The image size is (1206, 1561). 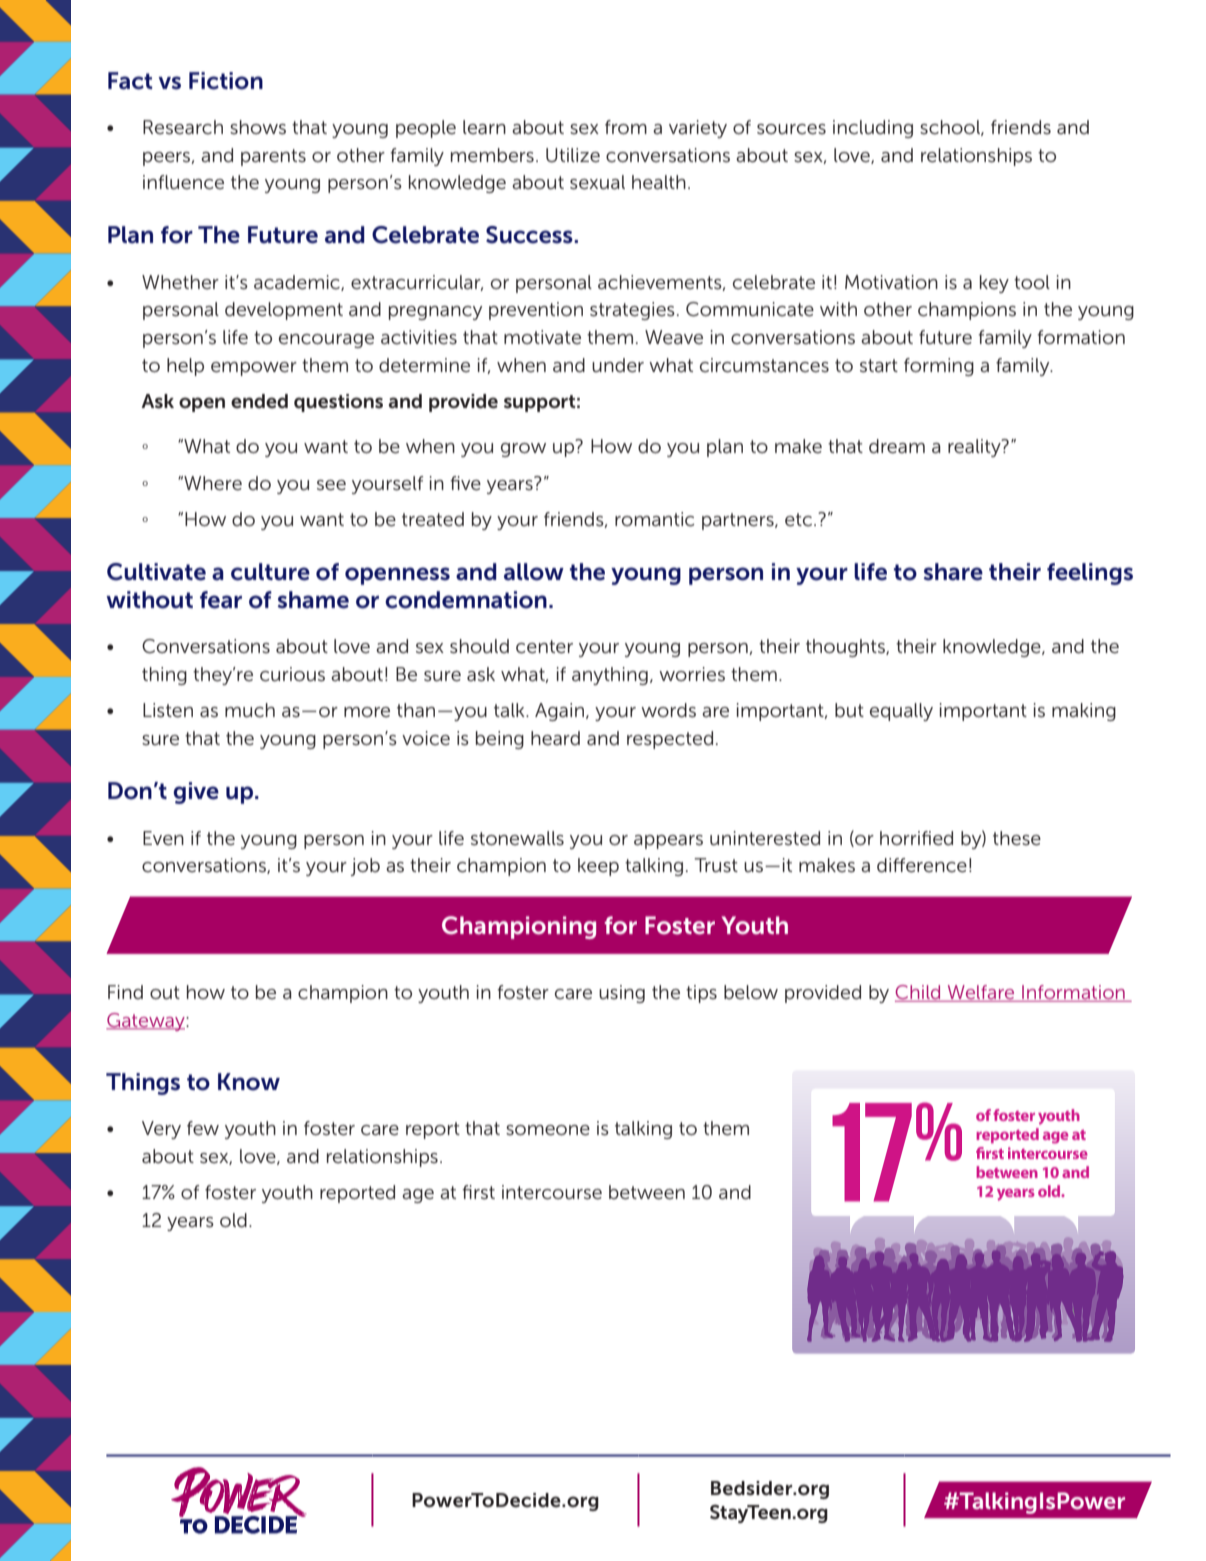 What do you see at coordinates (196, 793) in the screenshot?
I see `give` at bounding box center [196, 793].
